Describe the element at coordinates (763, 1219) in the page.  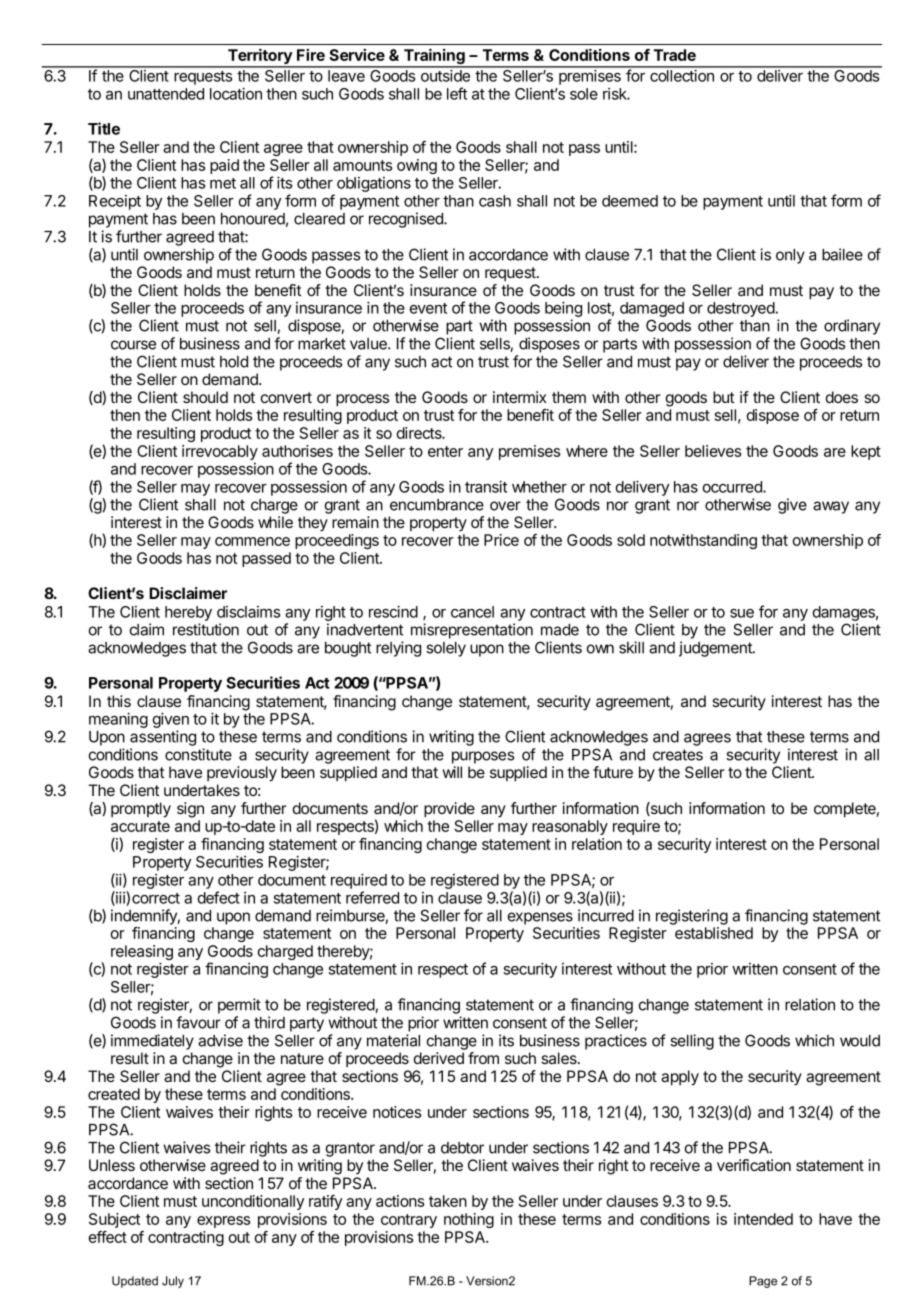
I see `intended` at that location.
